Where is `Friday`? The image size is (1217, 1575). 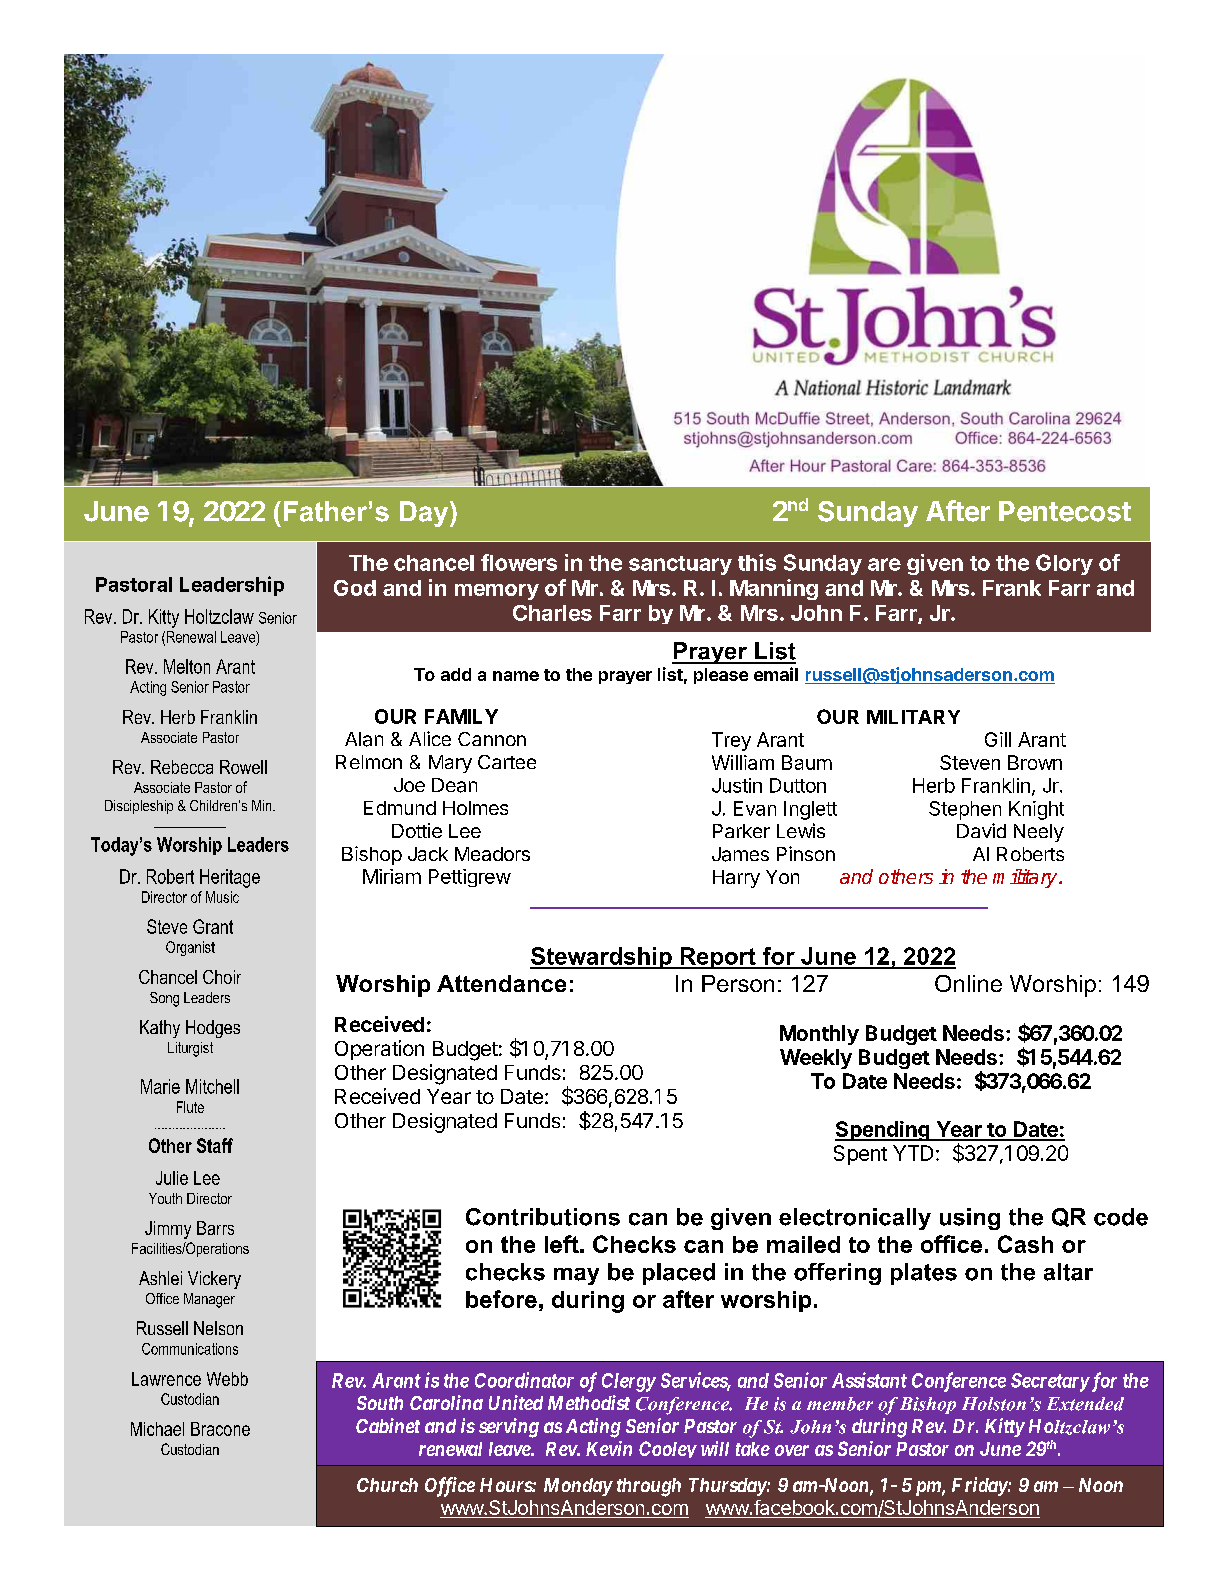
Friday is located at coordinates (980, 1486).
